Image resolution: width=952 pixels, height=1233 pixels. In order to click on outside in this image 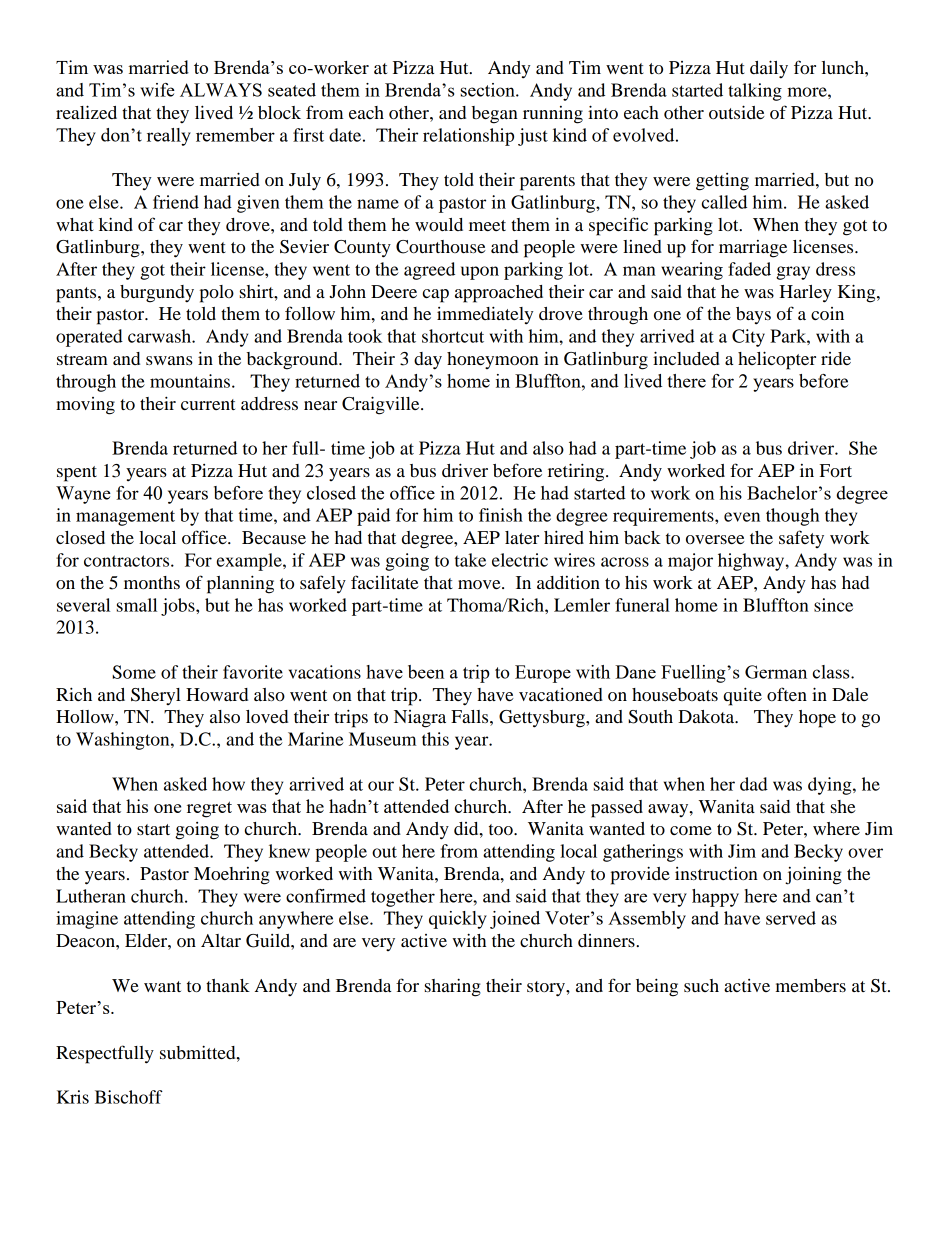, I will do `click(737, 112)`.
